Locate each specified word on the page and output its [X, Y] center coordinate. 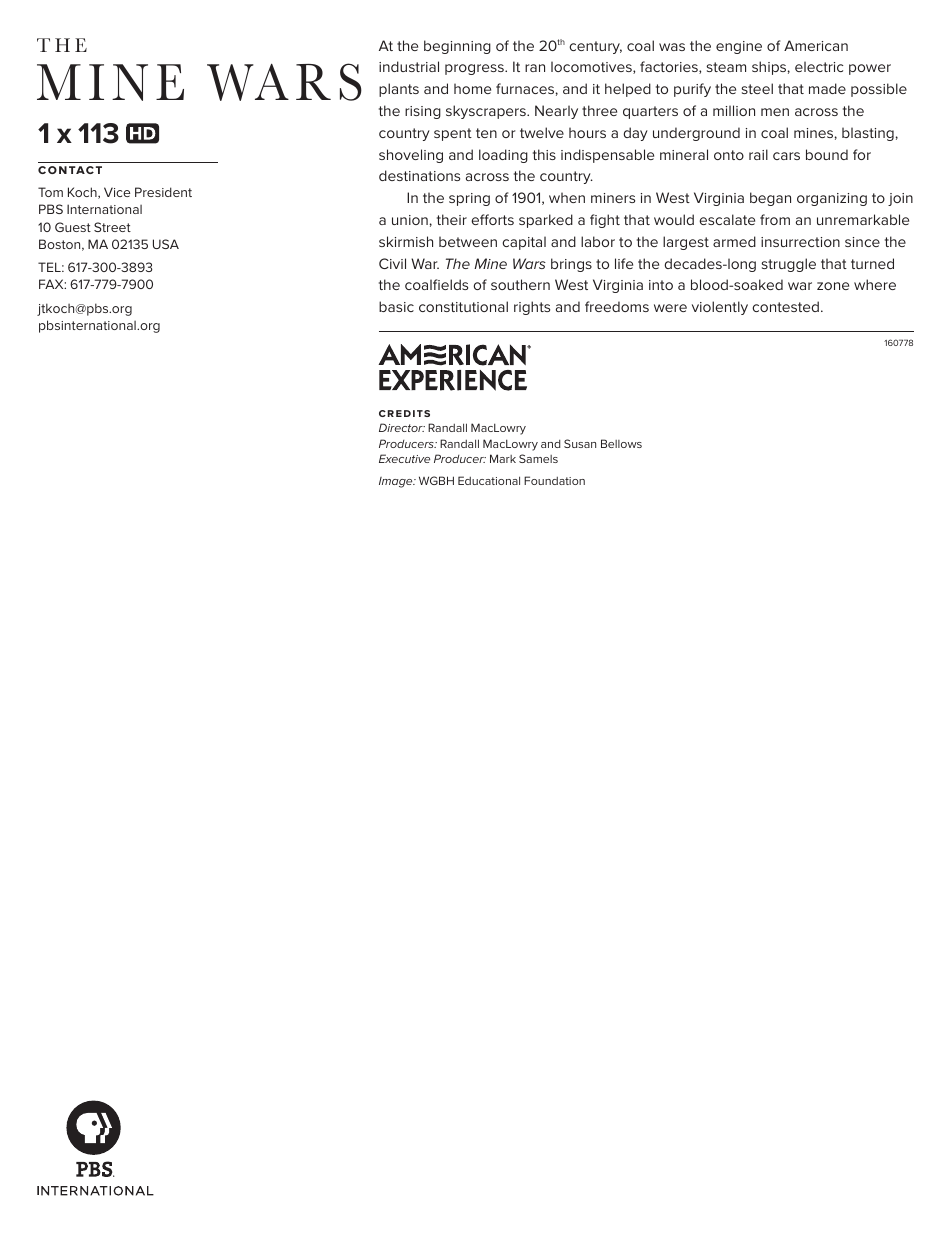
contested [785, 306]
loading [503, 156]
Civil [392, 263]
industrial [409, 66]
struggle [788, 265]
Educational [489, 480]
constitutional [463, 306]
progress [475, 69]
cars [786, 156]
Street [112, 227]
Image [397, 482]
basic [396, 306]
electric [819, 66]
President [163, 192]
